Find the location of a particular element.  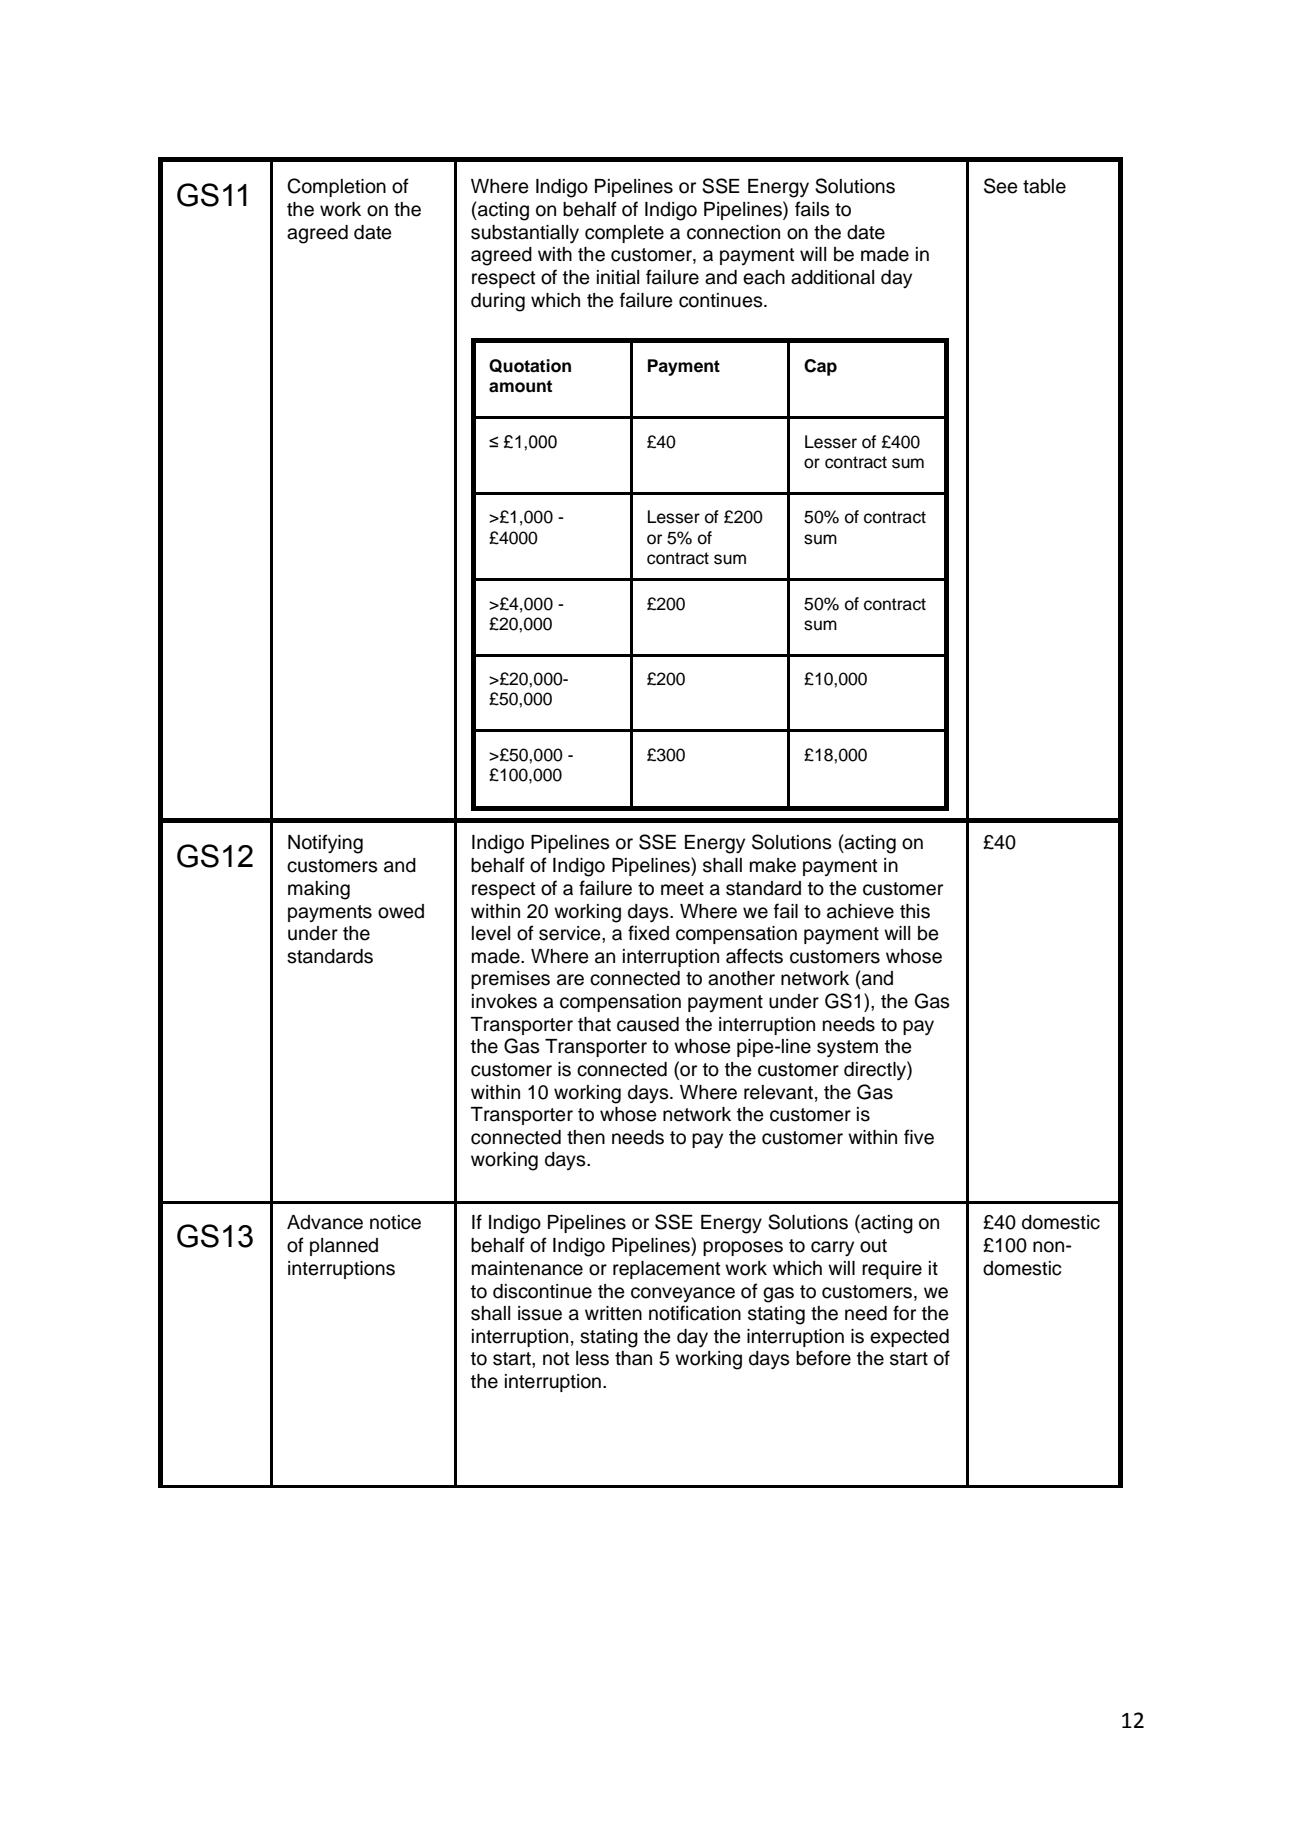

this is located at coordinates (915, 911).
